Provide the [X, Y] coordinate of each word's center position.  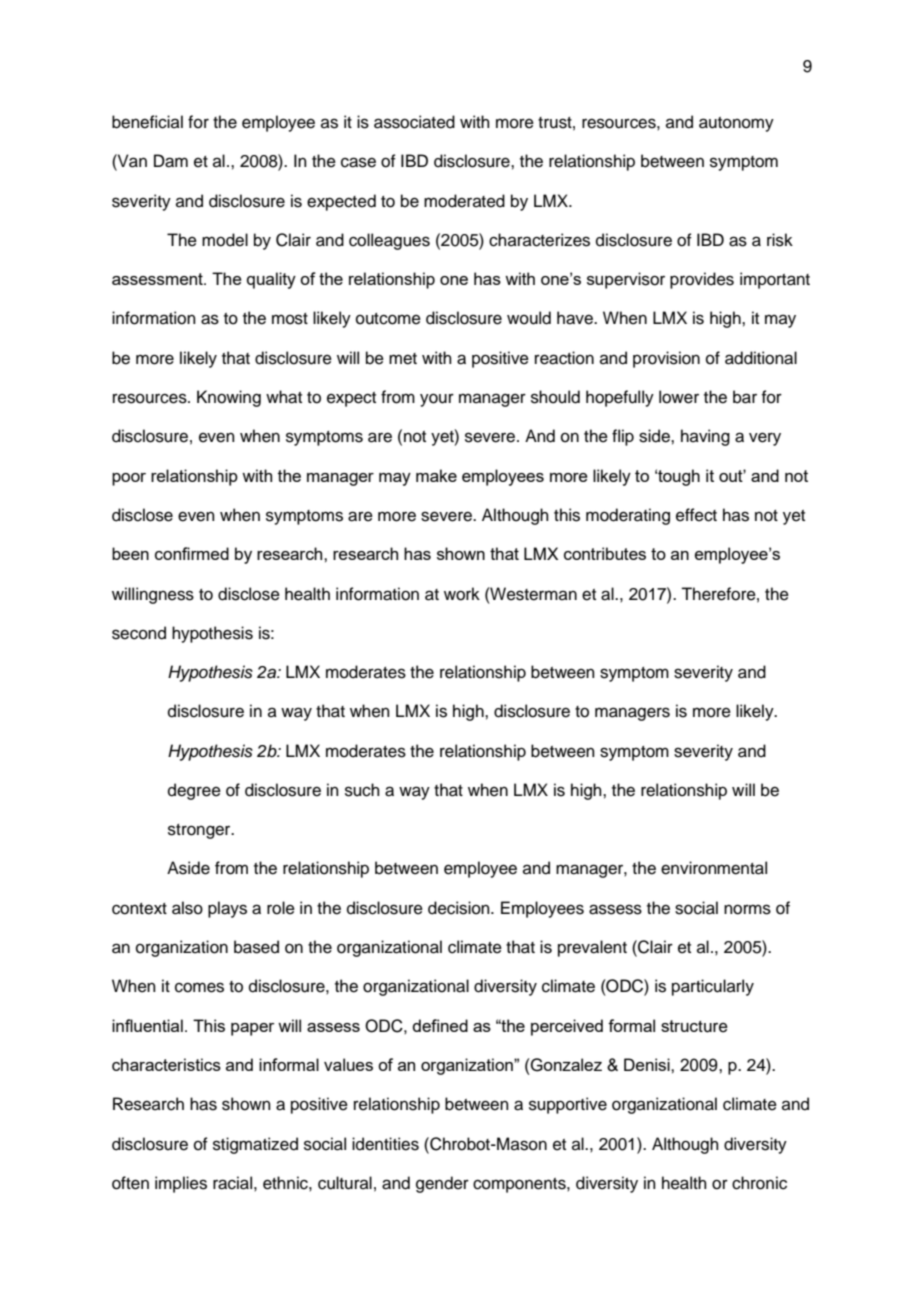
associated [414, 122]
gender [442, 1184]
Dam [171, 161]
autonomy [736, 124]
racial [232, 1183]
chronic [759, 1183]
